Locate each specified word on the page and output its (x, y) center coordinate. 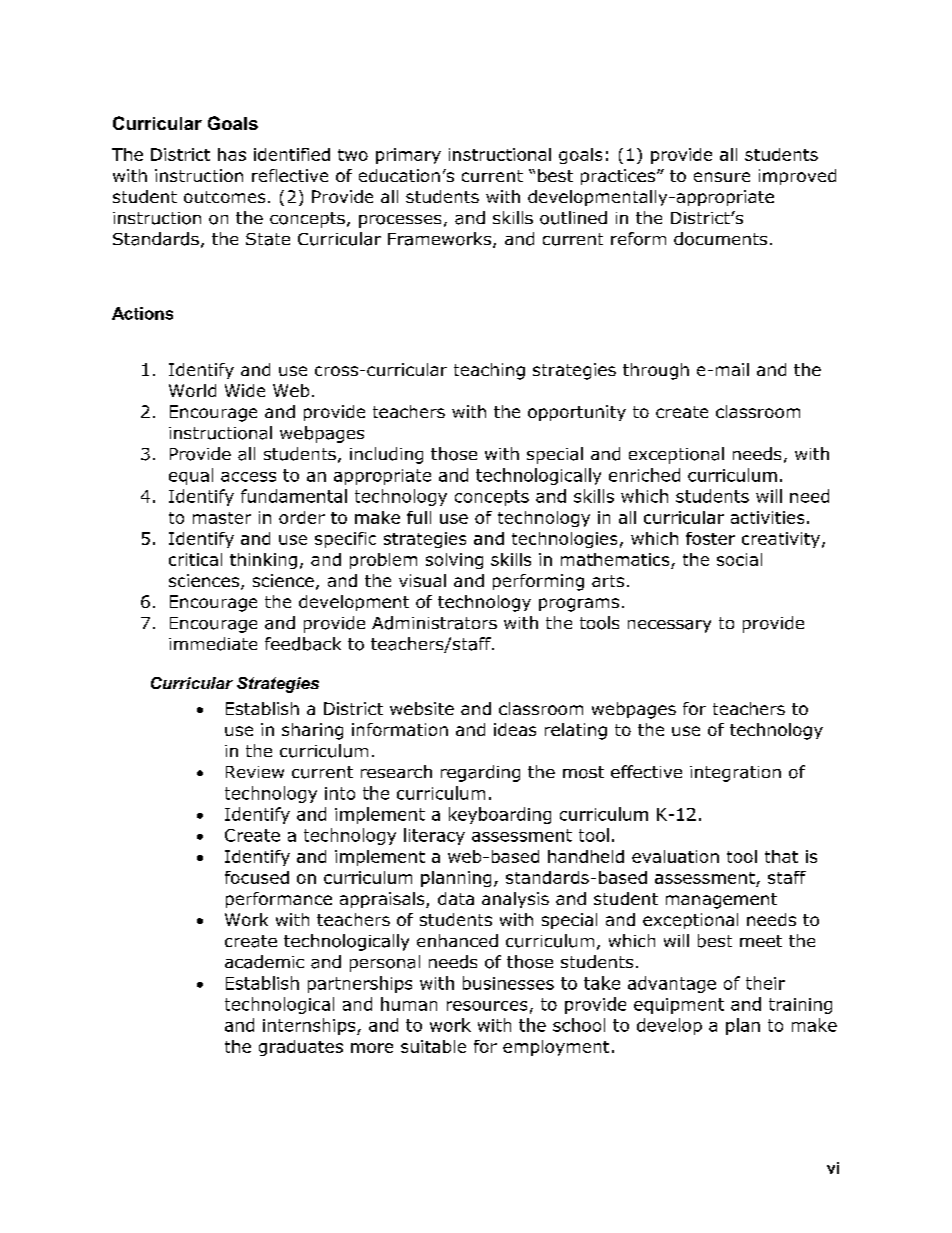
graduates (301, 1048)
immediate (213, 644)
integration (735, 774)
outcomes (224, 197)
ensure (722, 177)
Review (255, 772)
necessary (669, 626)
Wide (245, 390)
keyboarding (500, 815)
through (656, 371)
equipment (679, 1006)
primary (408, 156)
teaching (489, 371)
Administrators (434, 623)
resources (487, 1006)
